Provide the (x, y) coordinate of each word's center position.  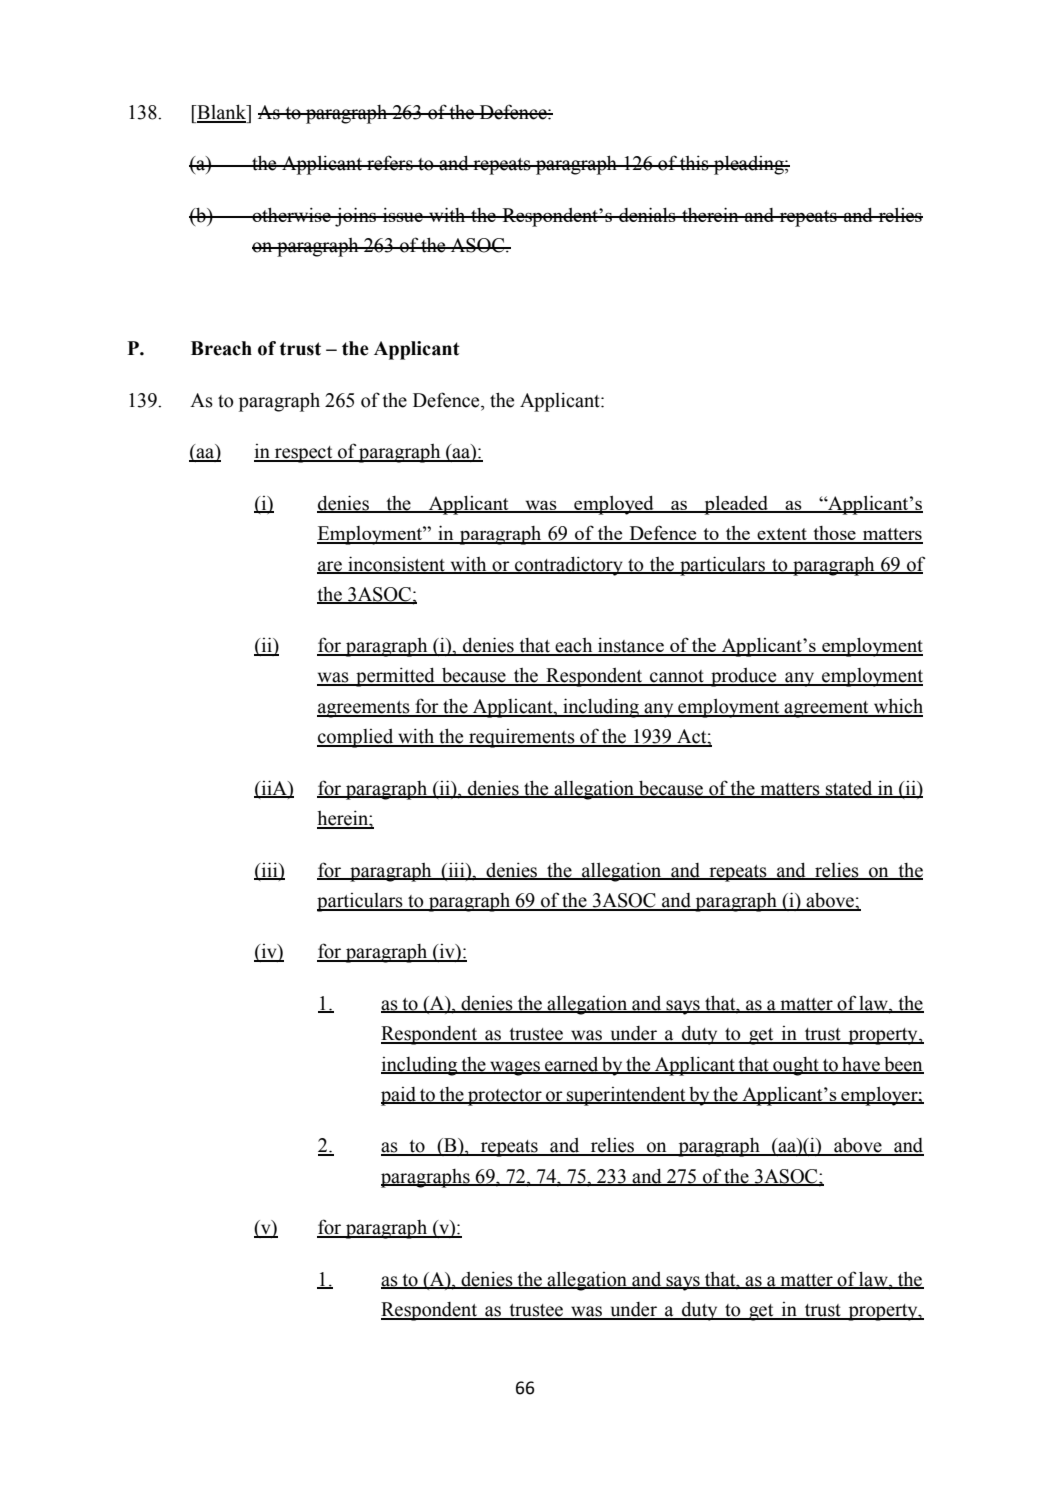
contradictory (569, 566)
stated (849, 789)
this (694, 163)
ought (796, 1066)
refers (390, 163)
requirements (522, 738)
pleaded (736, 505)
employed (614, 505)
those (834, 534)
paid (400, 1096)
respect (304, 454)
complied (356, 738)
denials (647, 214)
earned (572, 1065)
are (330, 567)
